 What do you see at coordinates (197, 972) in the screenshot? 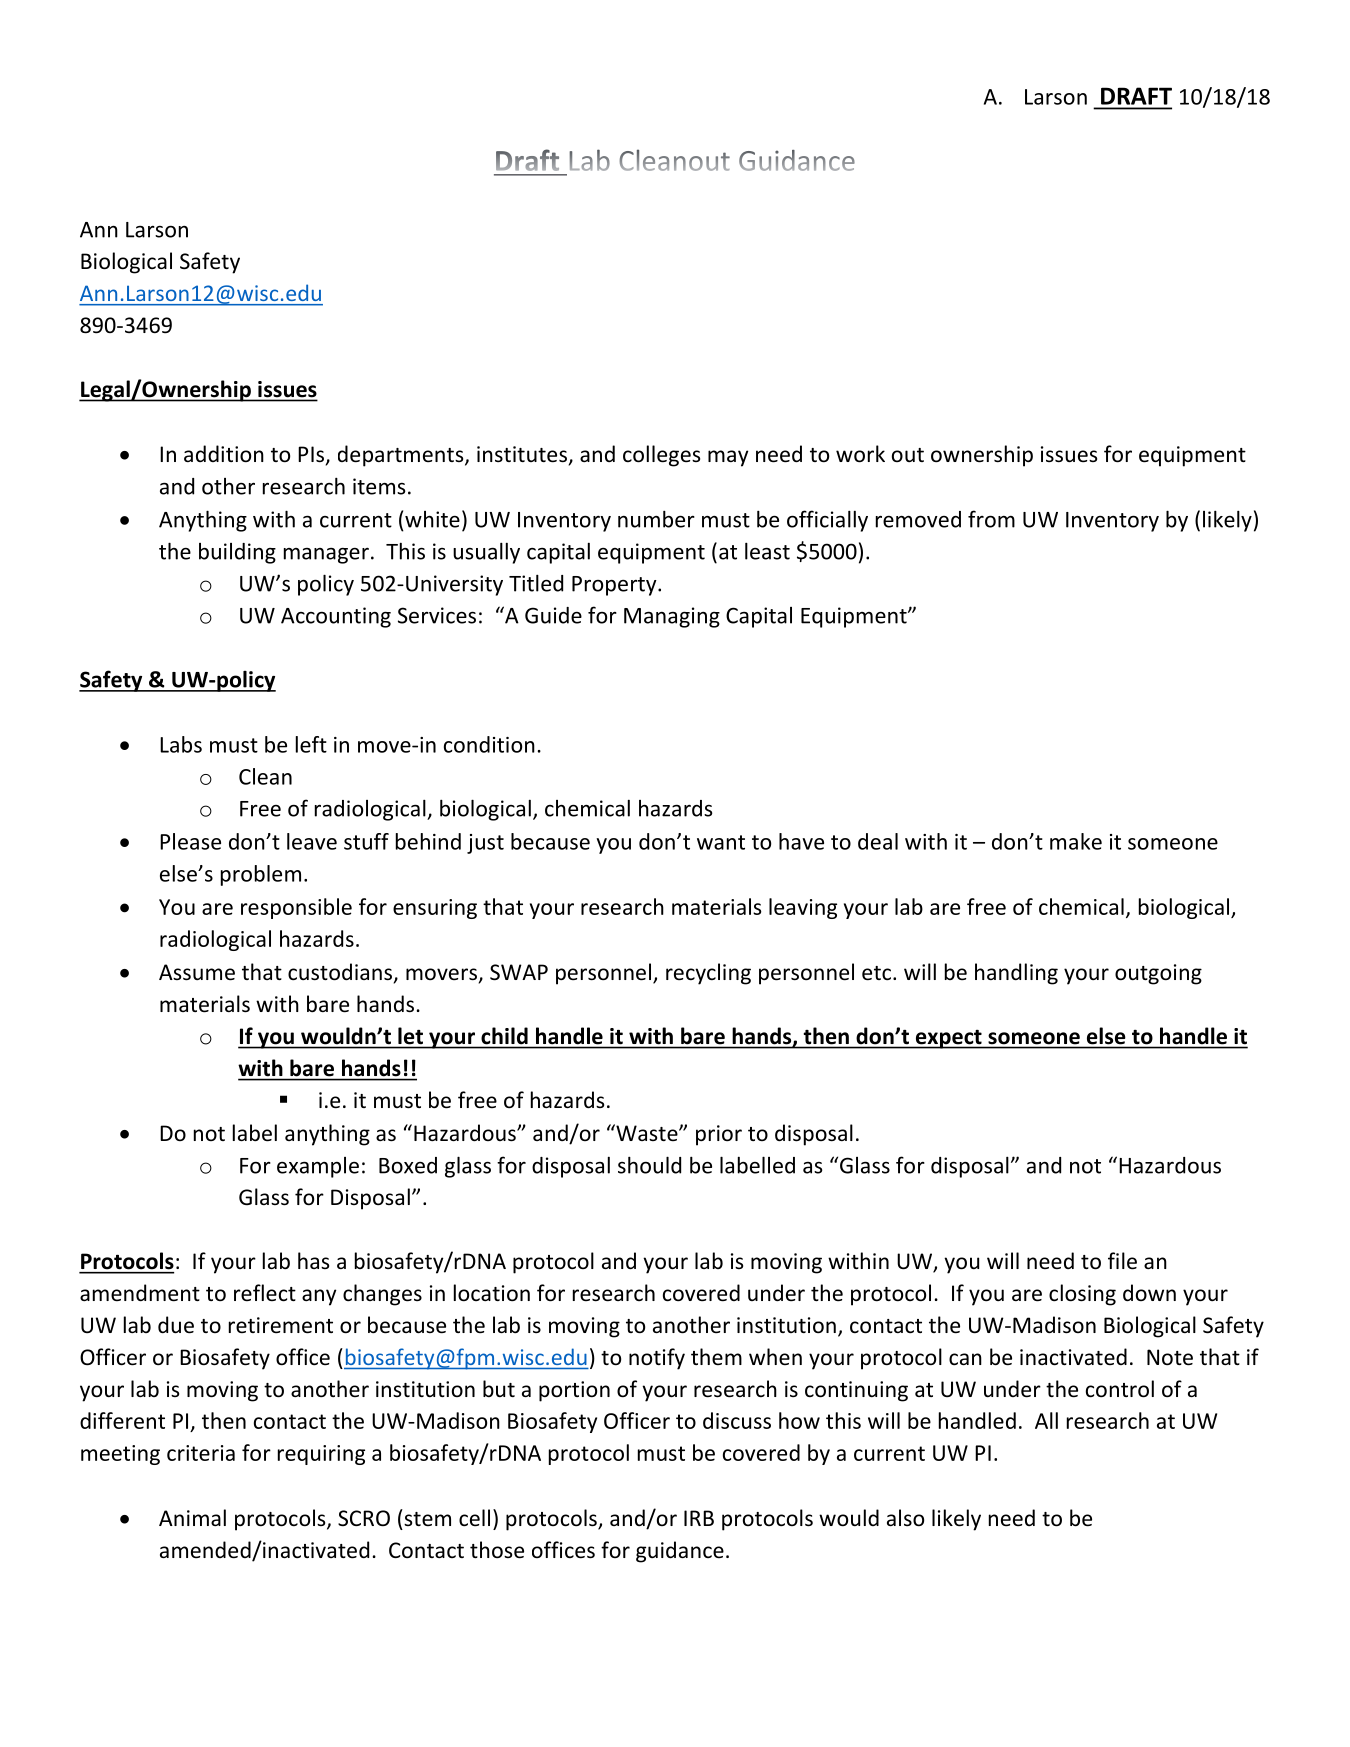
I see `Assume` at bounding box center [197, 972].
